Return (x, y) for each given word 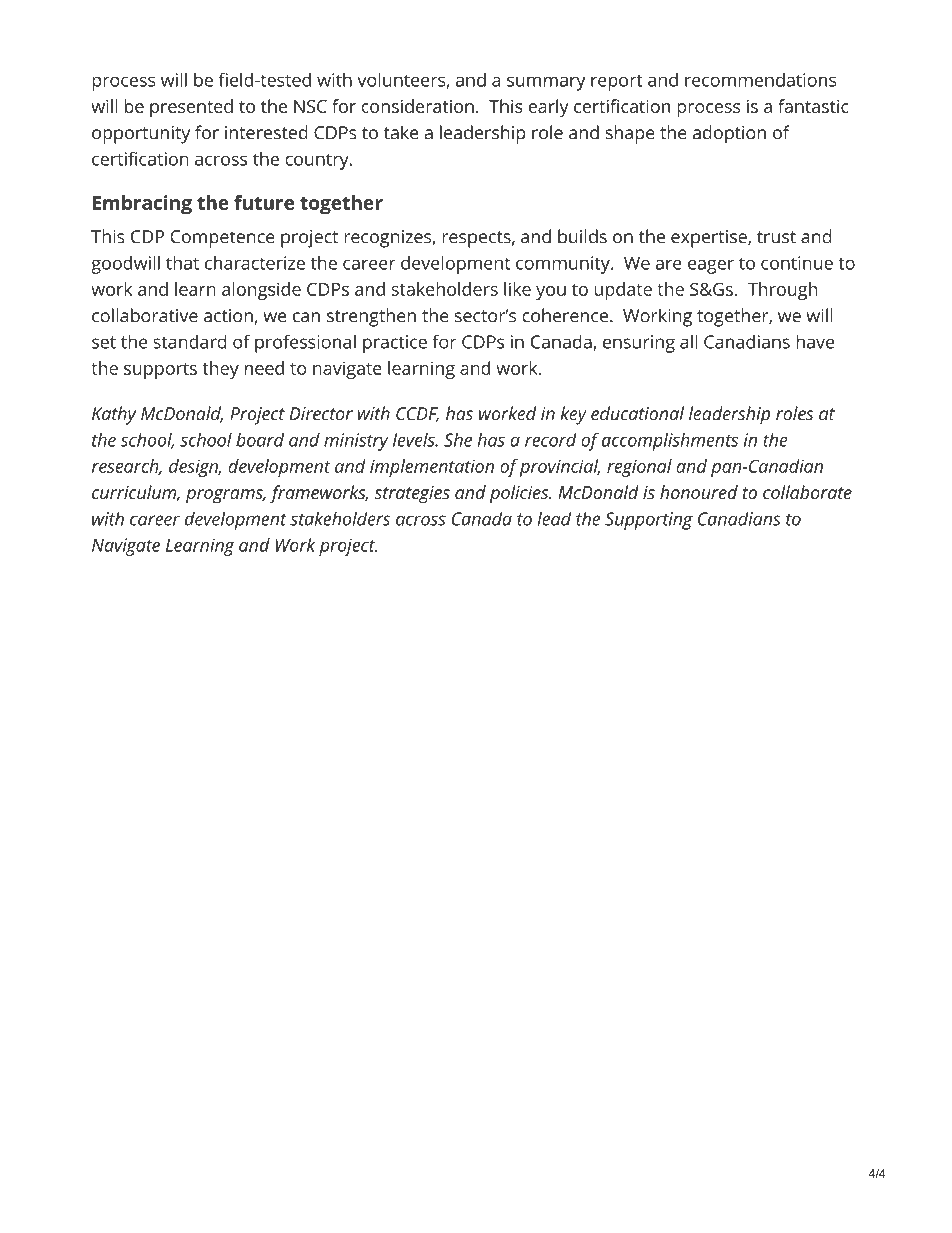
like (517, 289)
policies (520, 494)
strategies (412, 495)
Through (782, 291)
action (228, 316)
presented (191, 108)
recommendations (760, 80)
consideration (417, 106)
